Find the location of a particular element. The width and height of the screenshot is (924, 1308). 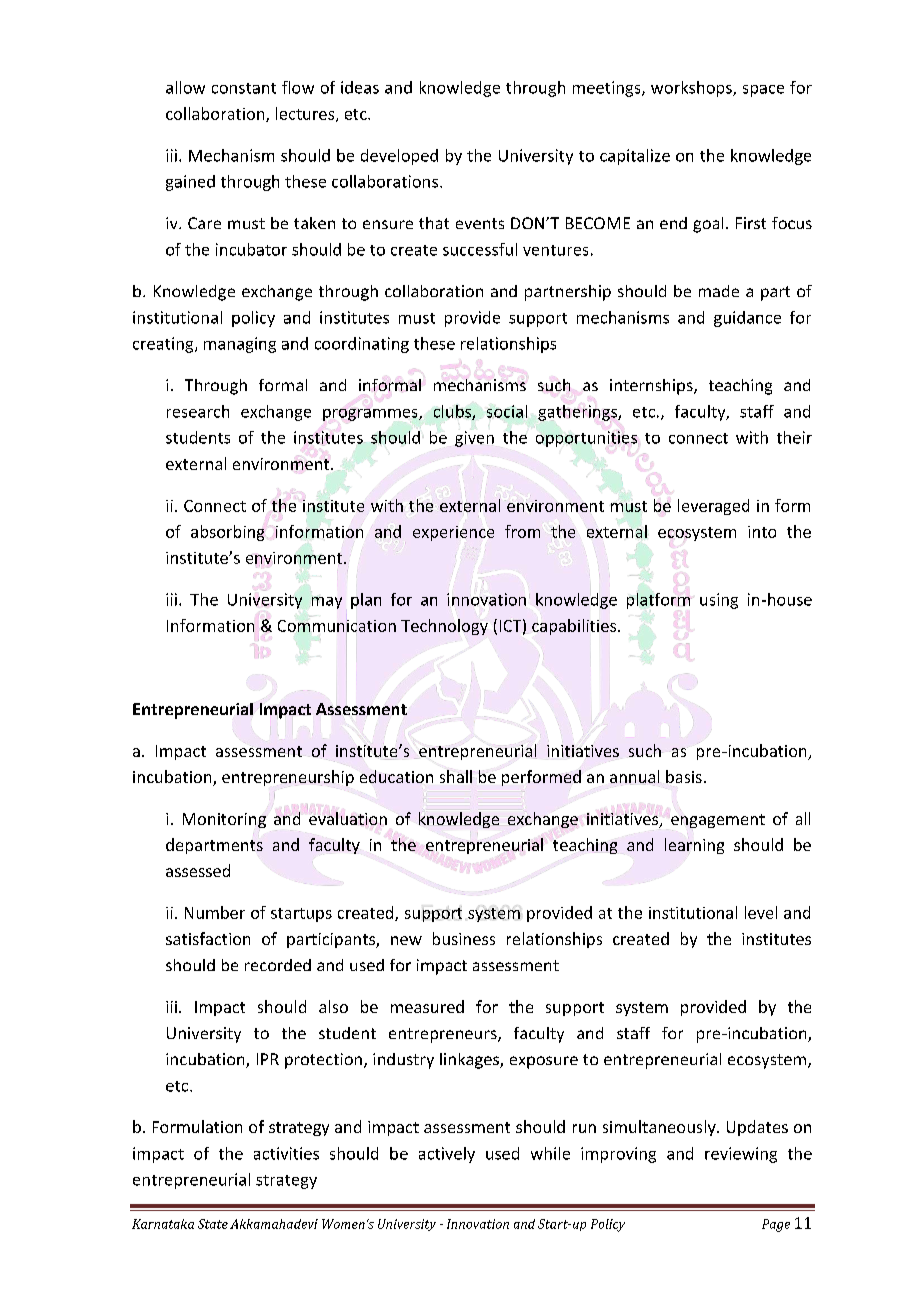

given is located at coordinates (474, 439).
